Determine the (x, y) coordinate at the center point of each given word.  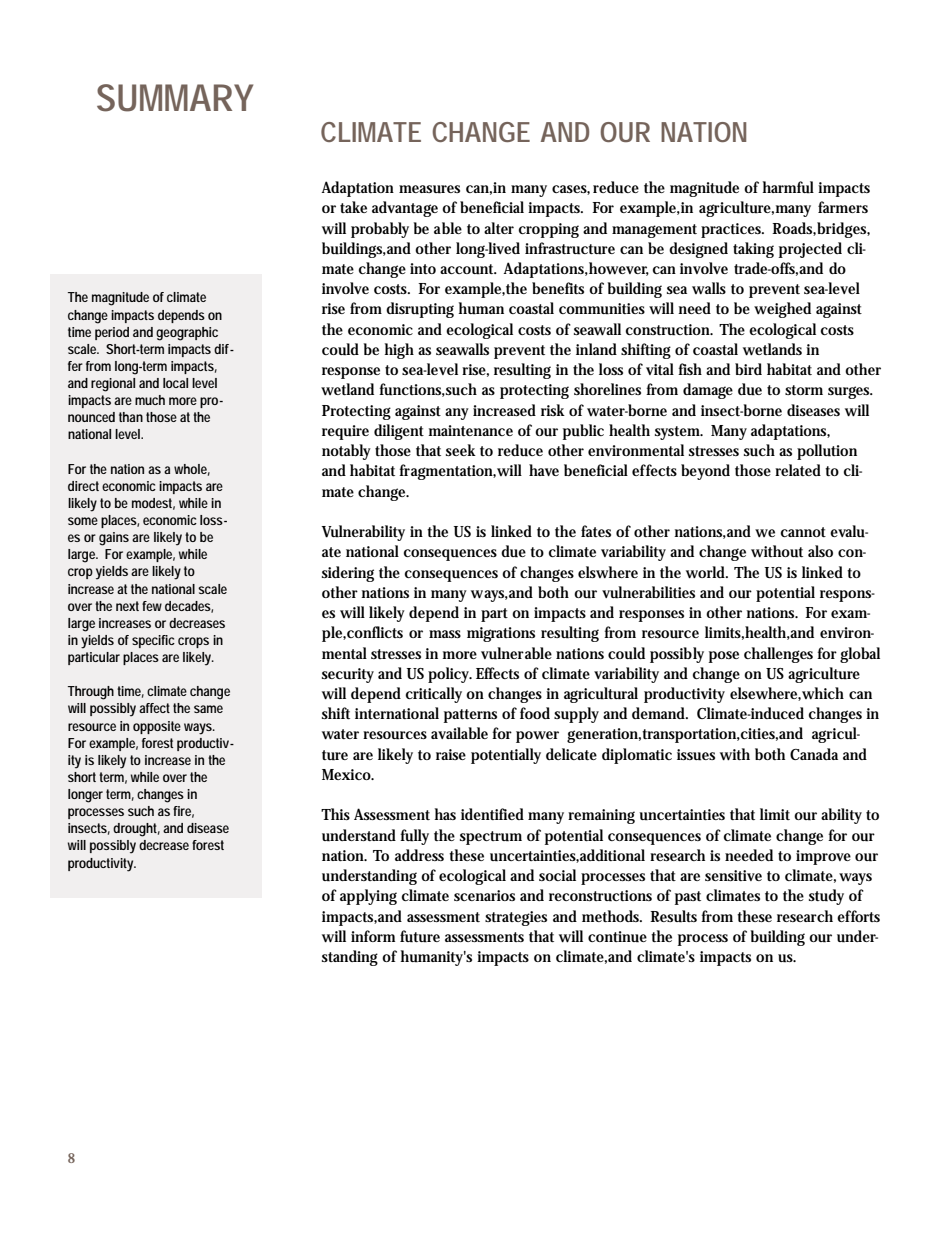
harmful (788, 187)
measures (429, 189)
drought (136, 830)
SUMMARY (175, 98)
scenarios (484, 895)
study (826, 897)
